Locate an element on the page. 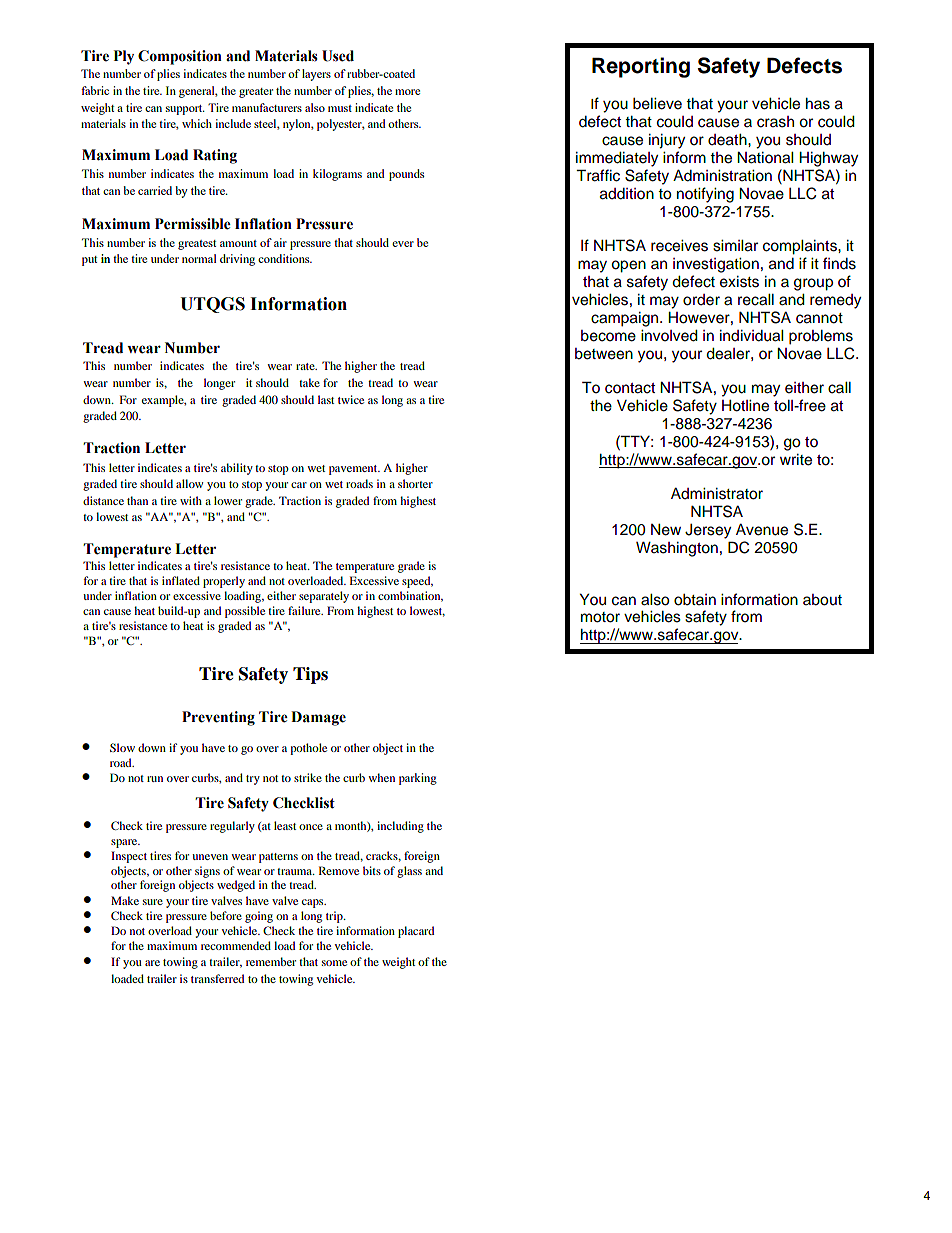  combination is located at coordinates (410, 596).
